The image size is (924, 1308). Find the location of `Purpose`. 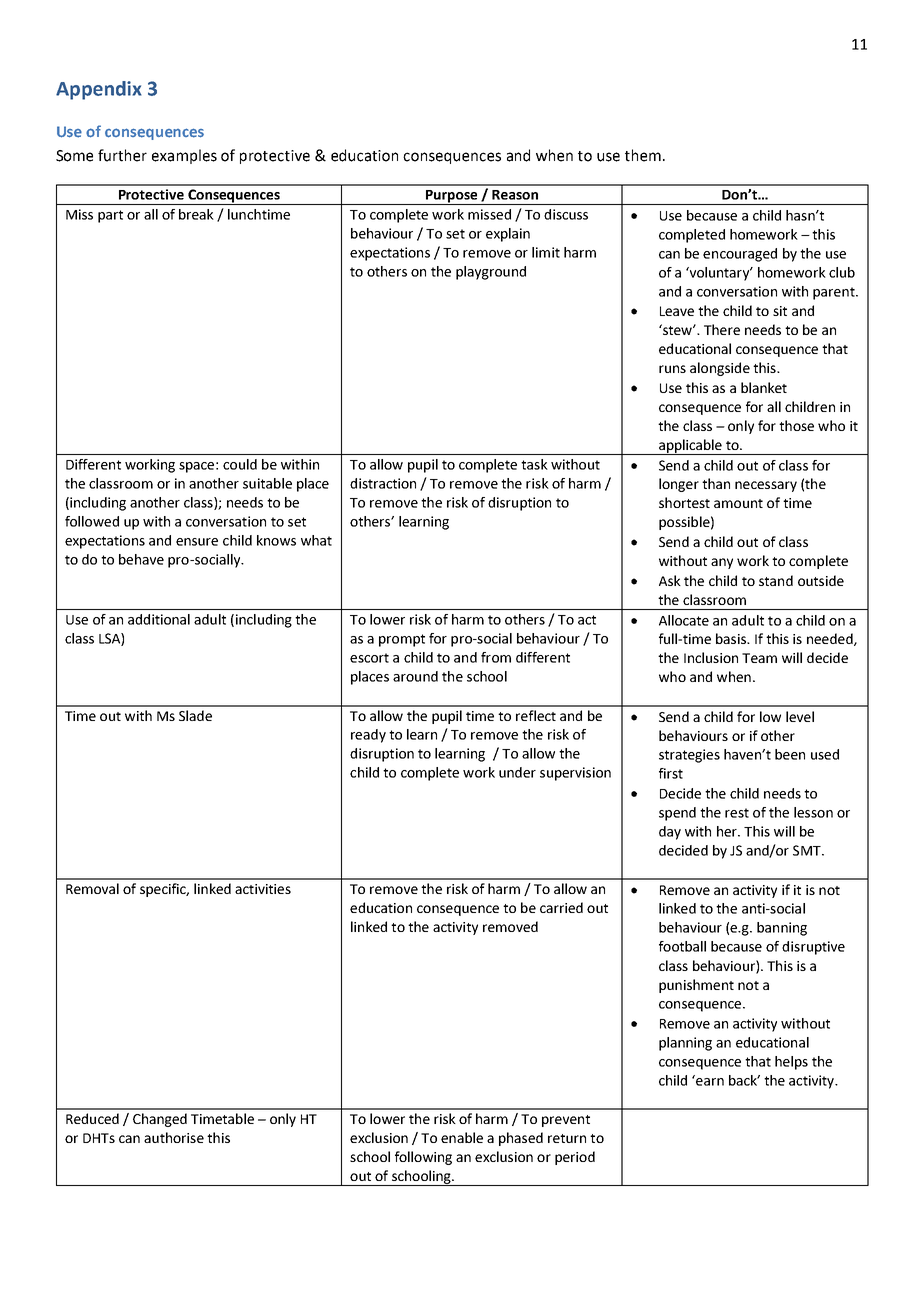

Purpose is located at coordinates (452, 197).
